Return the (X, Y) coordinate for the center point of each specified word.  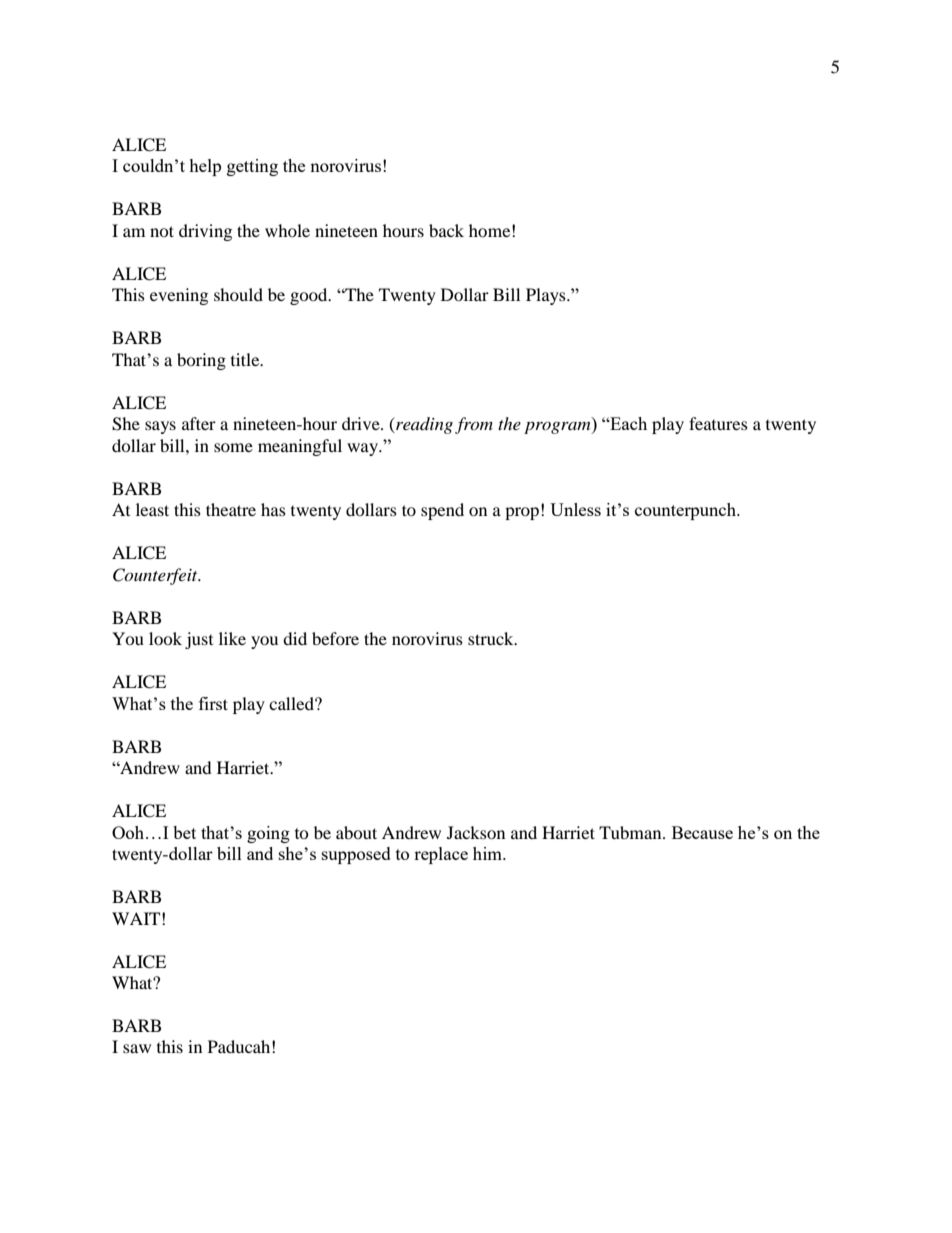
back (446, 230)
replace (441, 855)
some (233, 447)
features (718, 423)
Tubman (631, 832)
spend (442, 511)
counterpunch (686, 511)
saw (137, 1048)
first (213, 703)
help (205, 167)
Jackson (476, 832)
